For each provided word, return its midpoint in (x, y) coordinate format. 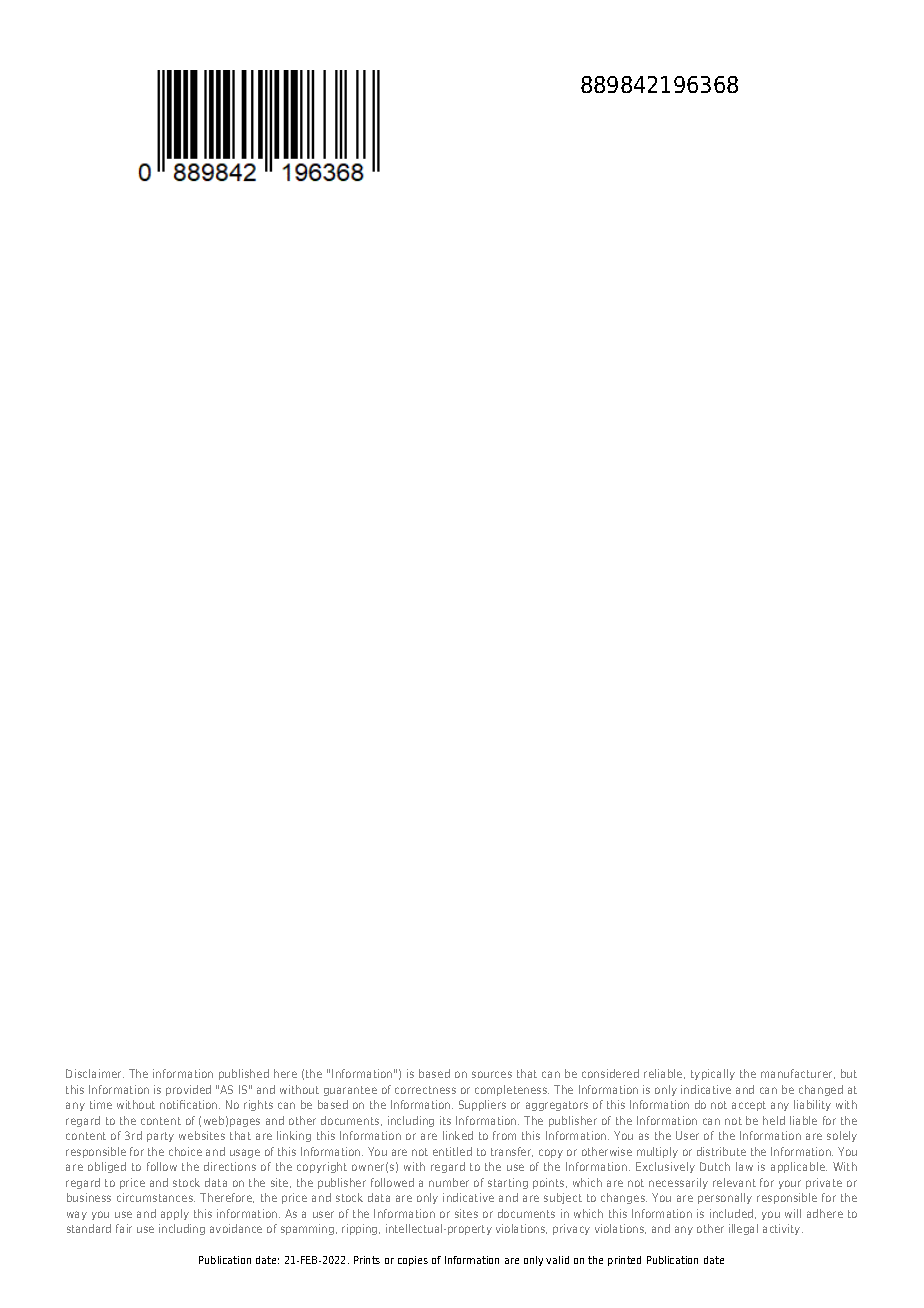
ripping (361, 1229)
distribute (721, 1151)
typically (713, 1074)
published (244, 1074)
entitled (452, 1151)
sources (492, 1074)
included (733, 1214)
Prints (367, 1260)
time (101, 1104)
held (774, 1120)
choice (185, 1151)
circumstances (156, 1197)
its (445, 1120)
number (449, 1182)
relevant (734, 1182)
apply (175, 1214)
